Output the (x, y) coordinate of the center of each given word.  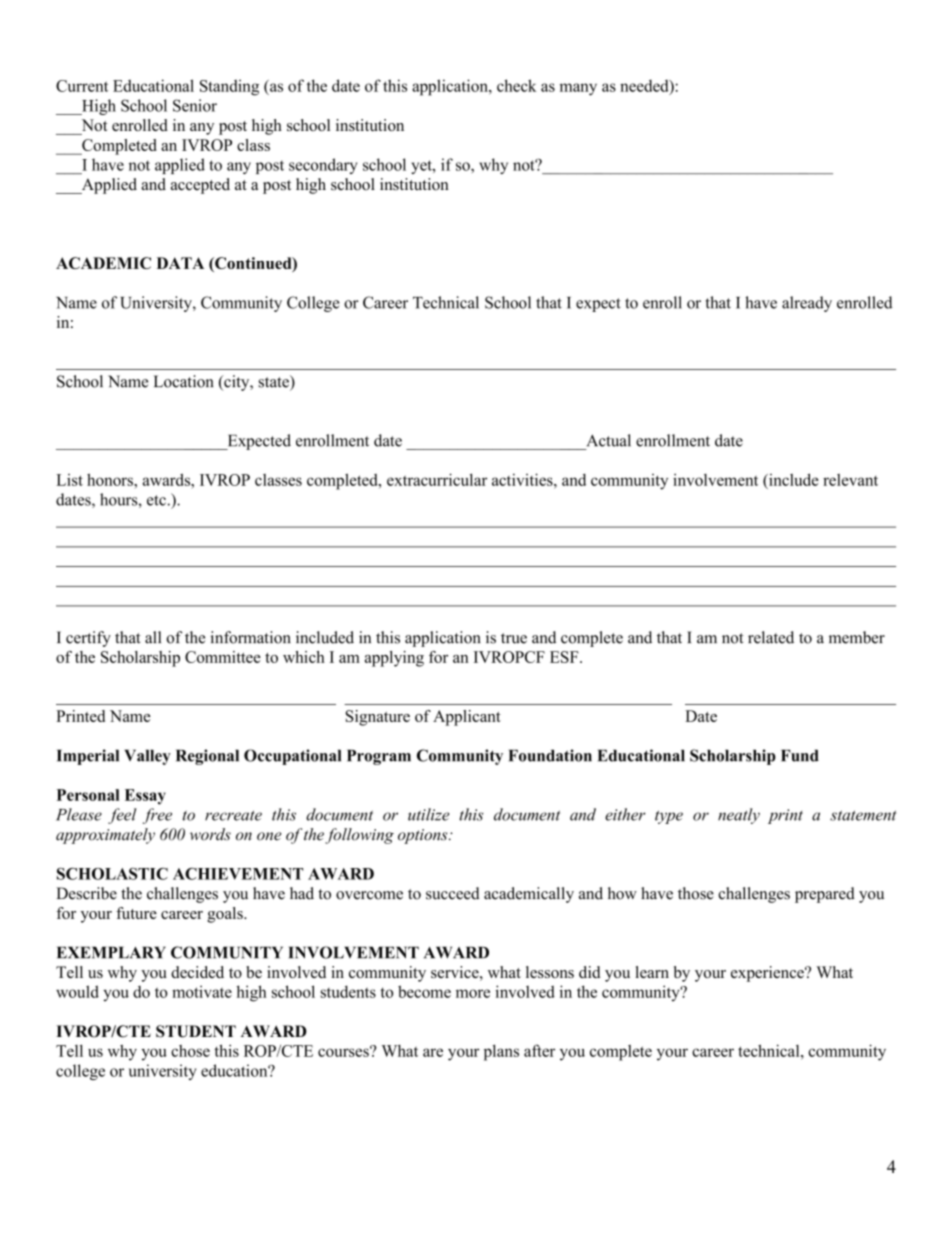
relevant (850, 480)
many (578, 89)
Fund (800, 755)
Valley (147, 757)
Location (183, 381)
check (517, 85)
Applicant (467, 718)
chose (190, 1051)
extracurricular (437, 479)
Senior (195, 105)
